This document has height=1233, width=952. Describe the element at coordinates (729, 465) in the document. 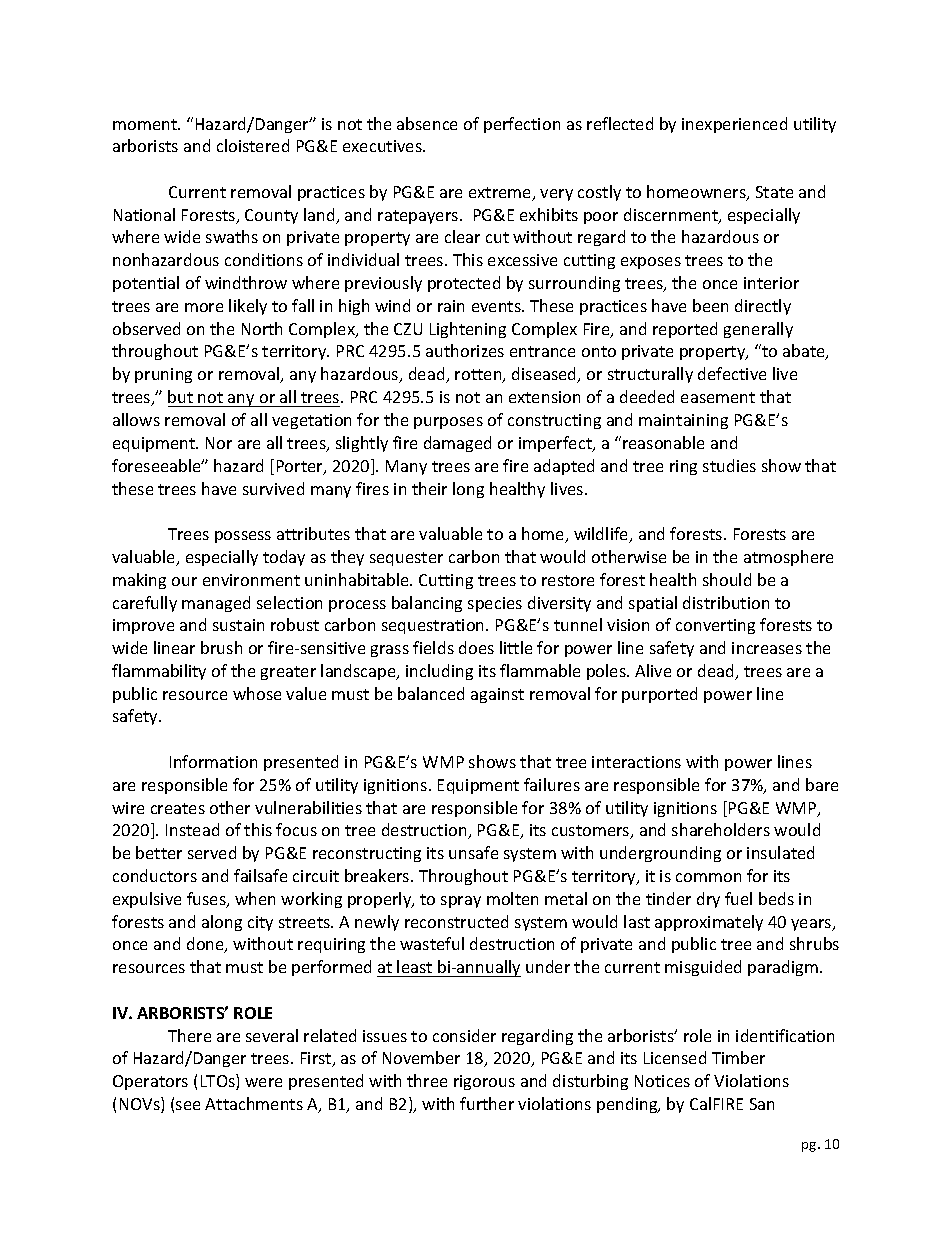

I see `studies` at that location.
